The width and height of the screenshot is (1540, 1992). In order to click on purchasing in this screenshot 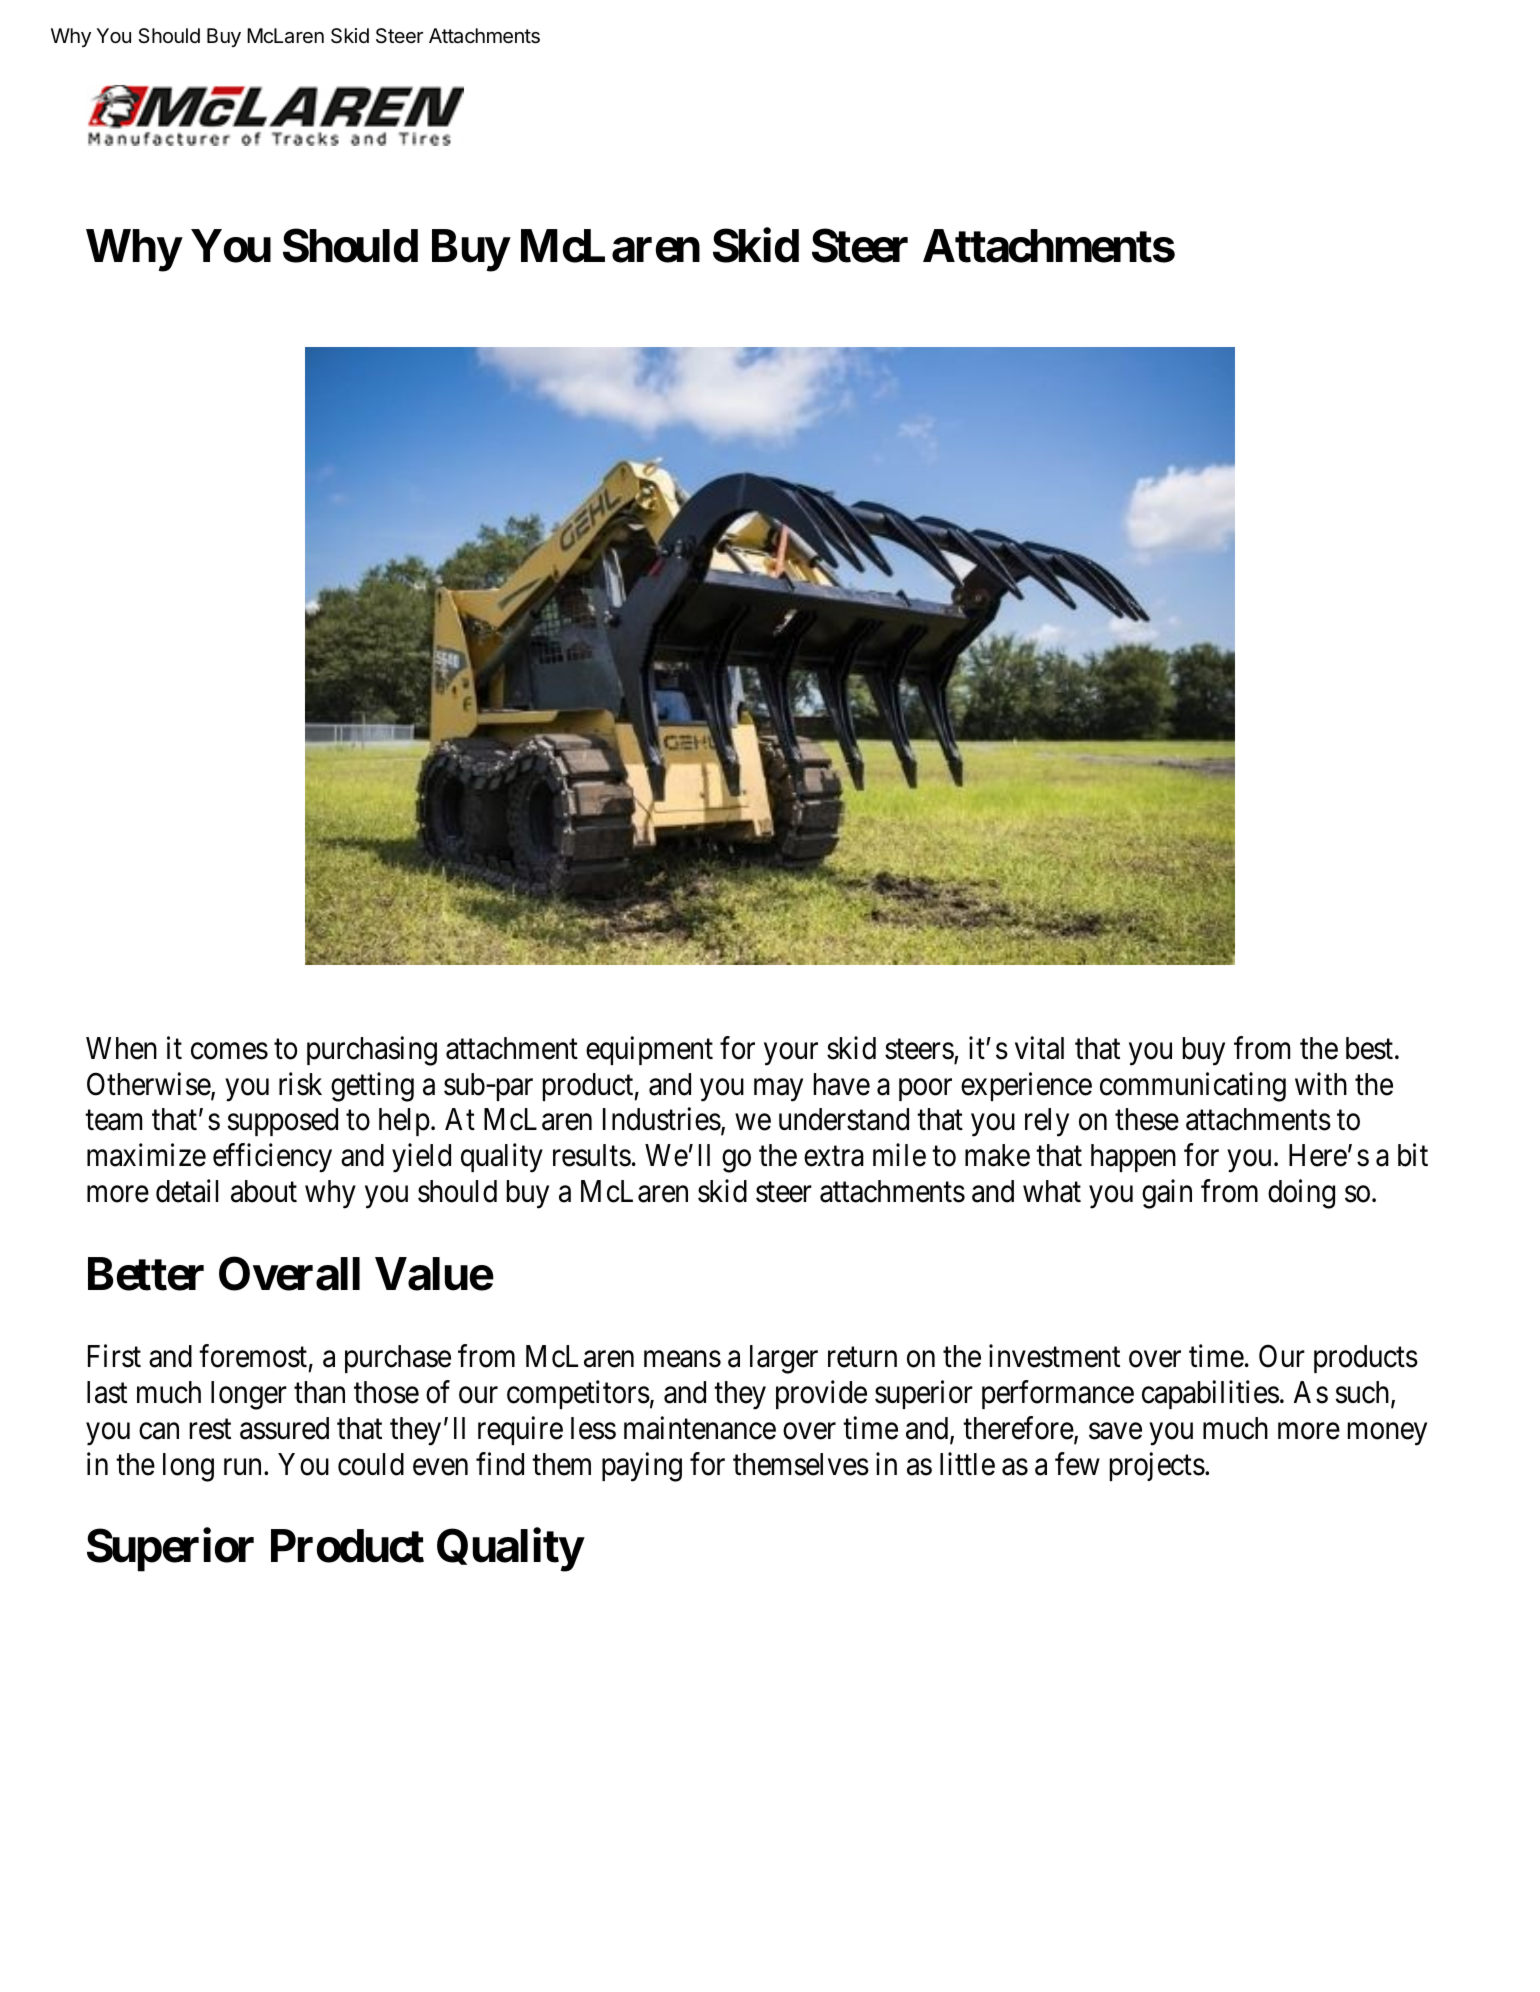, I will do `click(372, 1051)`.
